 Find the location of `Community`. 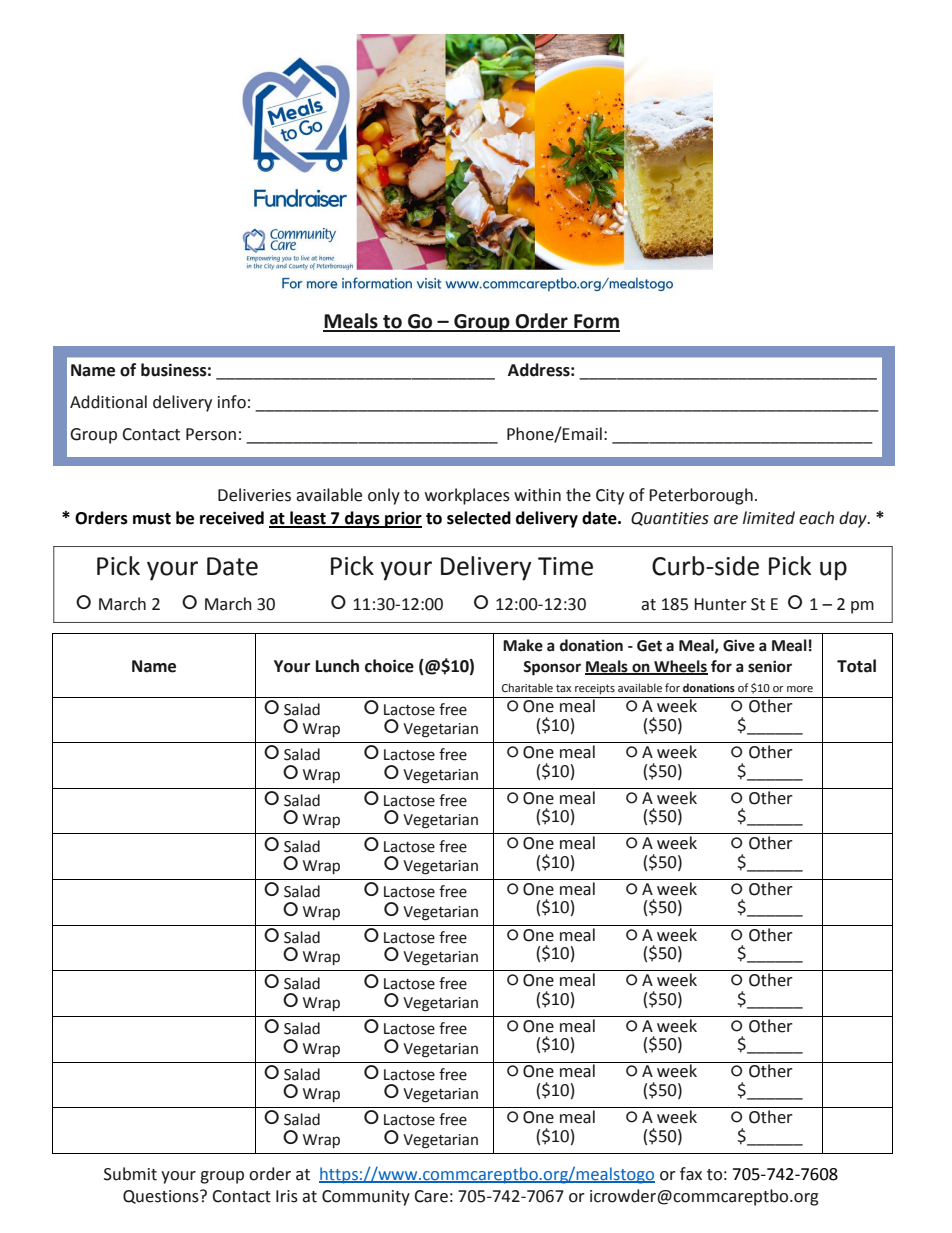

Community is located at coordinates (366, 1198).
